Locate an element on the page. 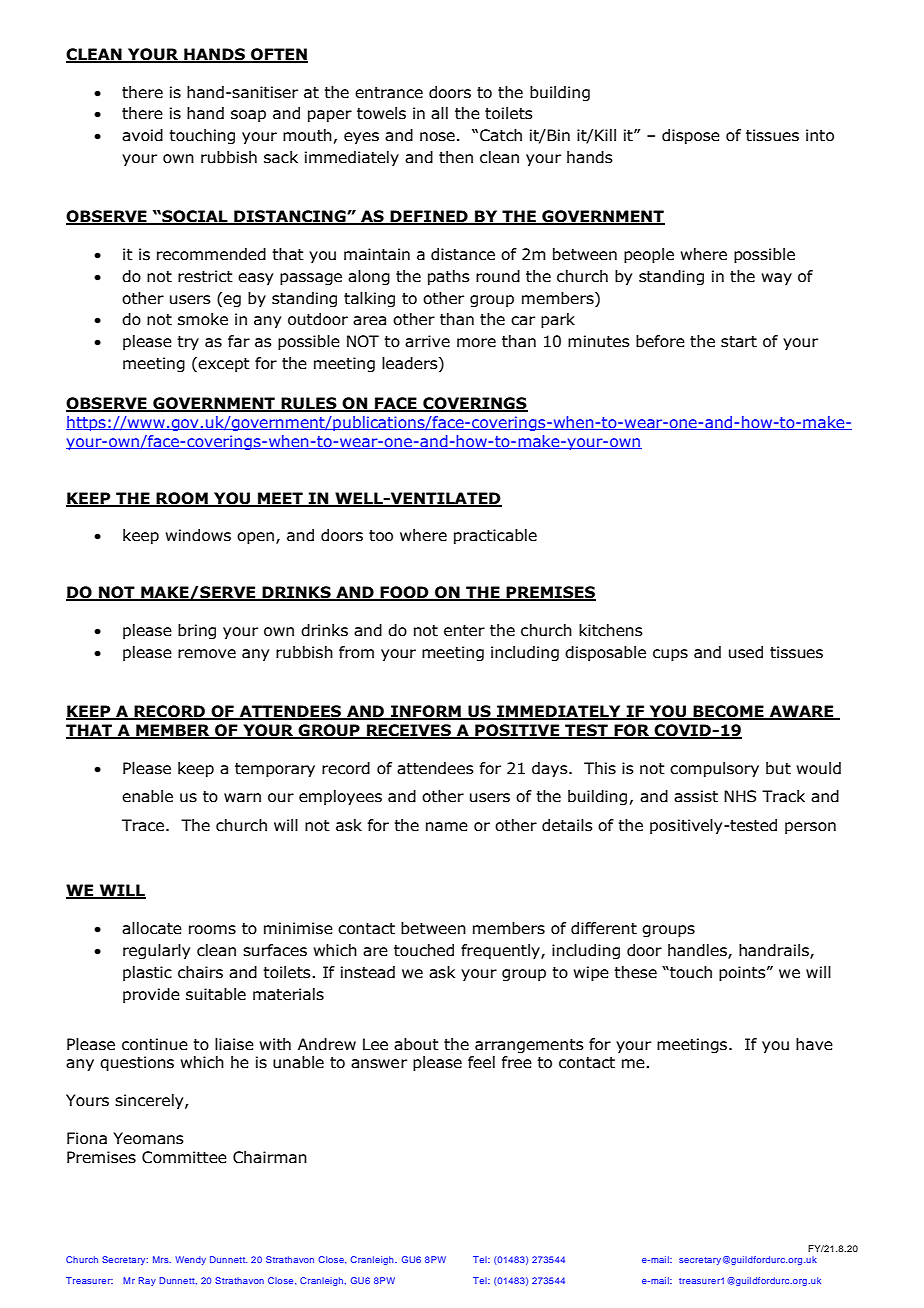  used is located at coordinates (746, 652).
